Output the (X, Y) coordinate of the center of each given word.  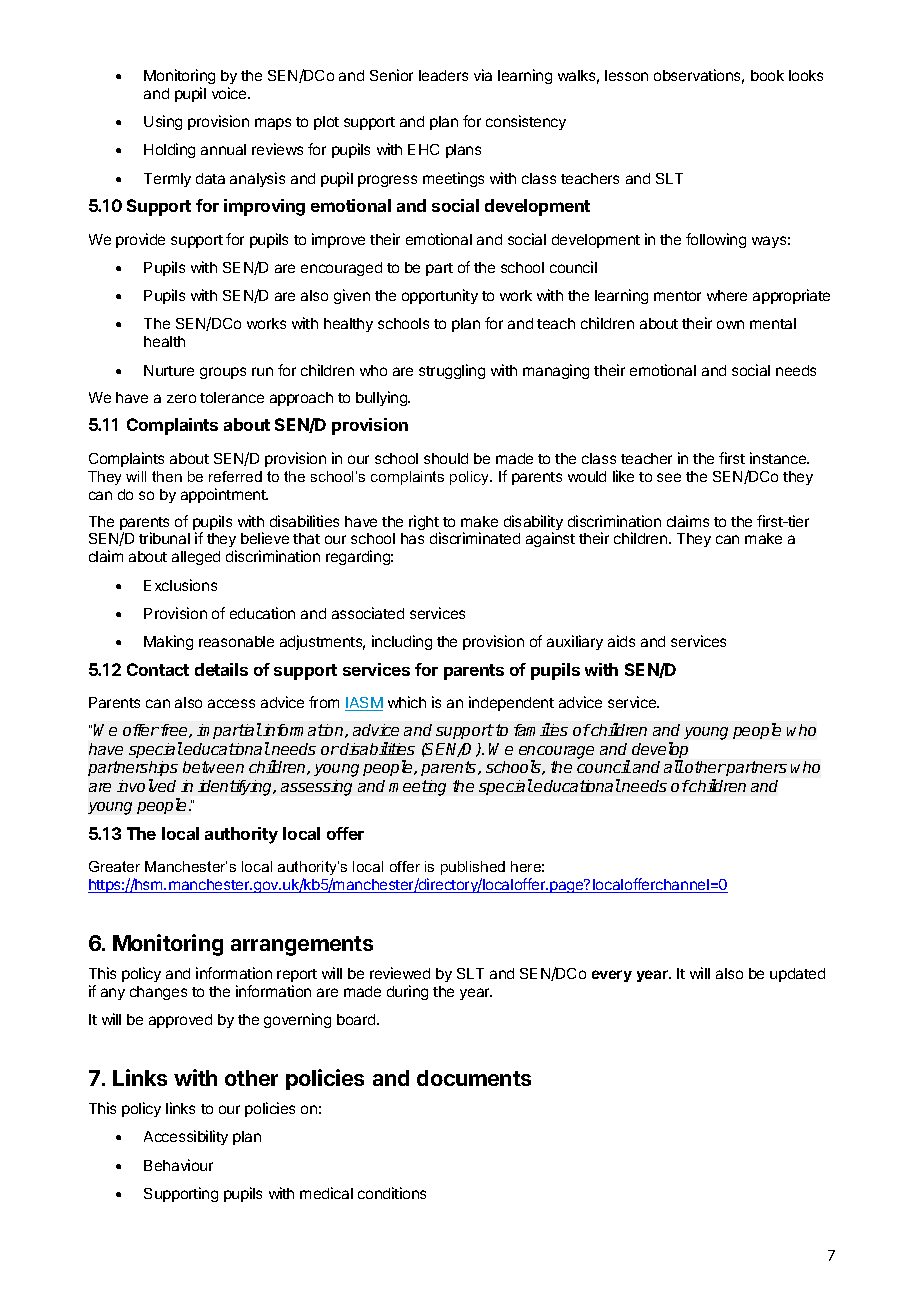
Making (168, 642)
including (402, 642)
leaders (443, 75)
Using (163, 122)
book (767, 75)
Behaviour (178, 1165)
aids (621, 641)
